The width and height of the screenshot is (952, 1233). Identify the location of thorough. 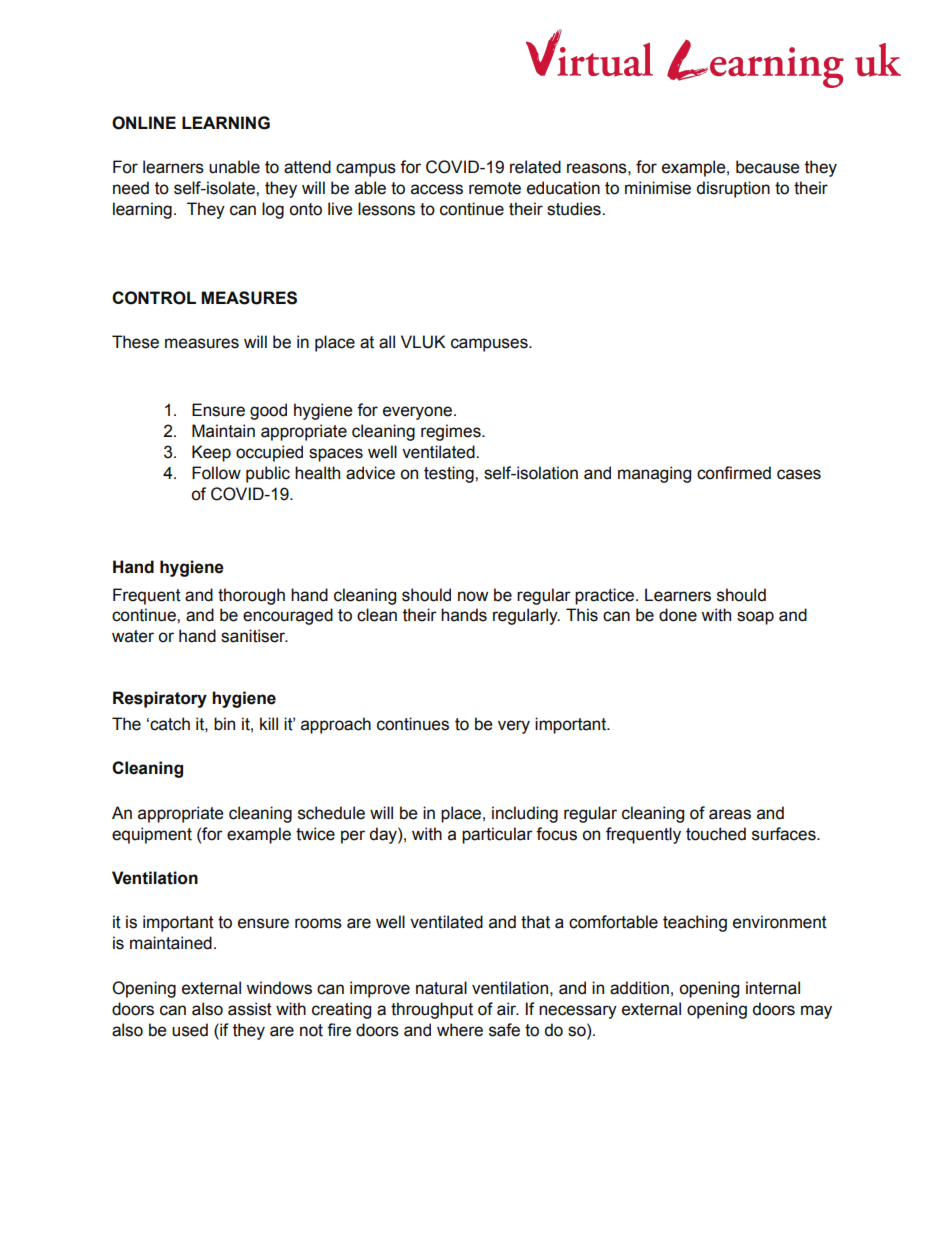
(251, 596).
